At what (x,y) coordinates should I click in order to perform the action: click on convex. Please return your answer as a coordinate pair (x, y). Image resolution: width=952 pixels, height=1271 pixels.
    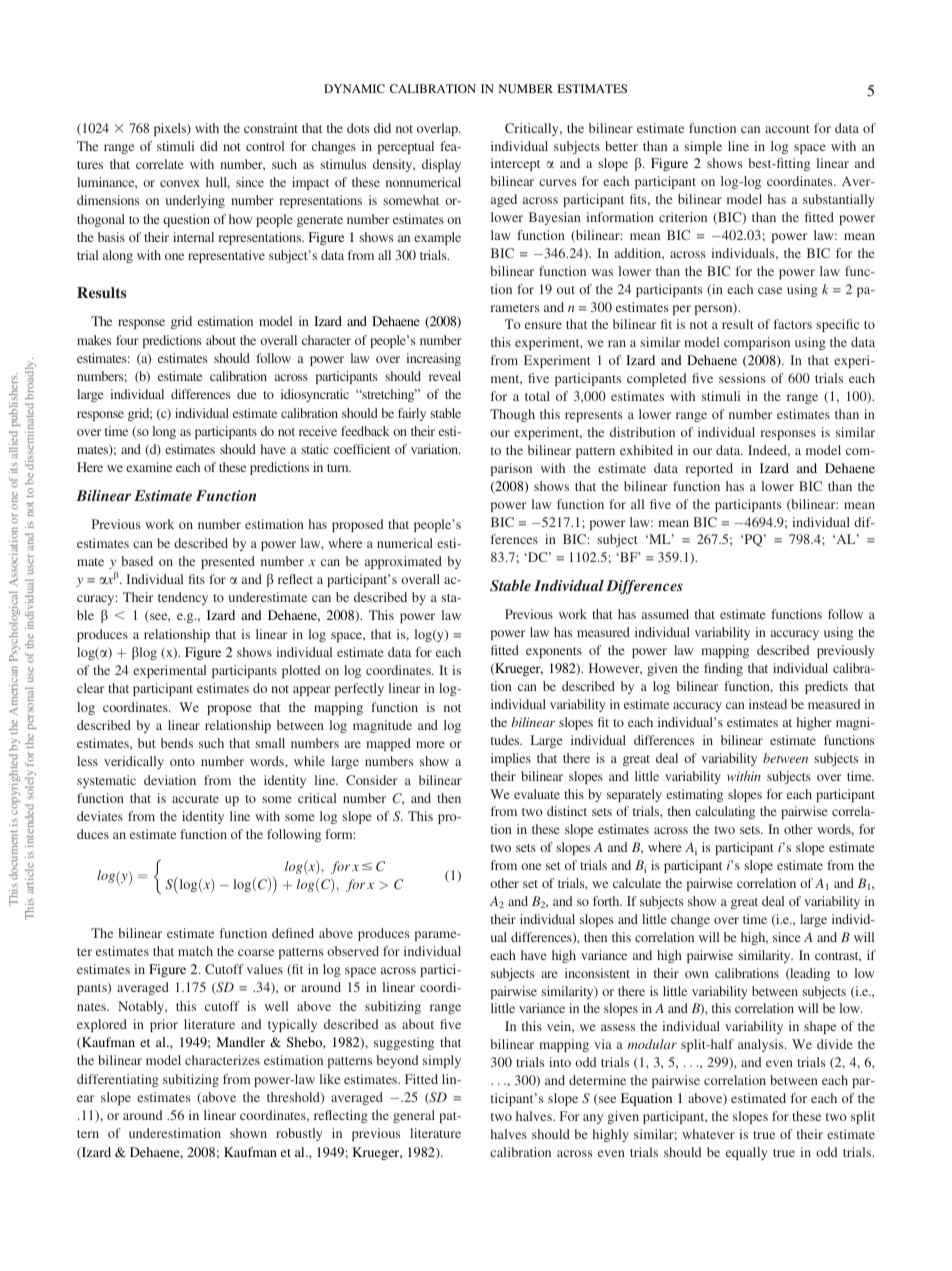
    Looking at the image, I should click on (180, 183).
